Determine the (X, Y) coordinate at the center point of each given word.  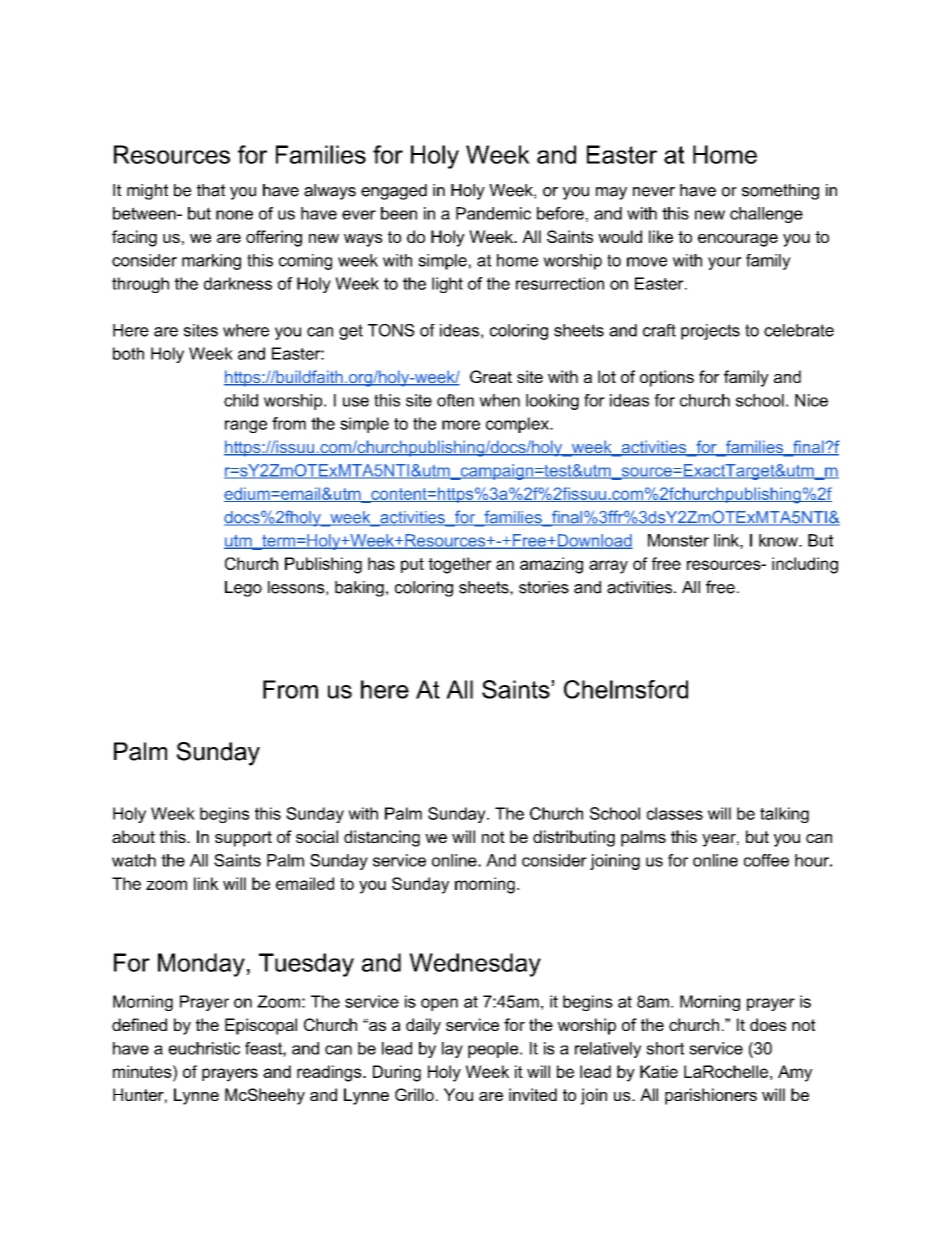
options (667, 378)
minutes (143, 1071)
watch (134, 860)
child (241, 400)
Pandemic (493, 213)
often (455, 400)
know (779, 540)
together (460, 565)
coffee (766, 860)
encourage (738, 240)
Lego (243, 589)
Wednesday (475, 965)
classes (675, 813)
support (243, 839)
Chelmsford (626, 689)
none (234, 215)
